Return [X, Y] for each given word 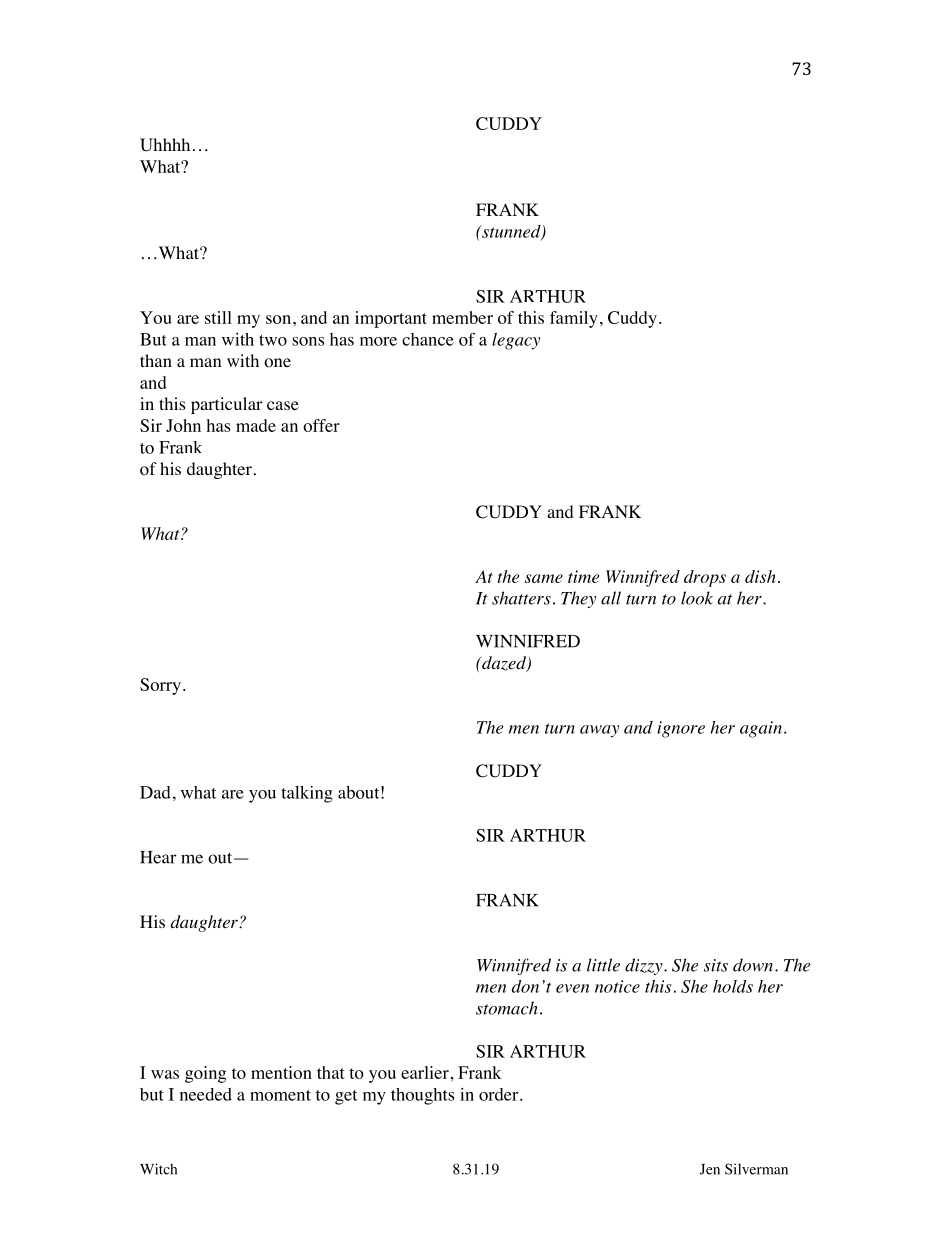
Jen [710, 1169]
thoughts [422, 1096]
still [218, 317]
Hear [158, 857]
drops [705, 578]
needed [206, 1094]
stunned [511, 232]
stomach [507, 1008]
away [599, 731]
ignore [681, 729]
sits [716, 965]
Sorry [160, 686]
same [544, 578]
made [256, 425]
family [574, 319]
